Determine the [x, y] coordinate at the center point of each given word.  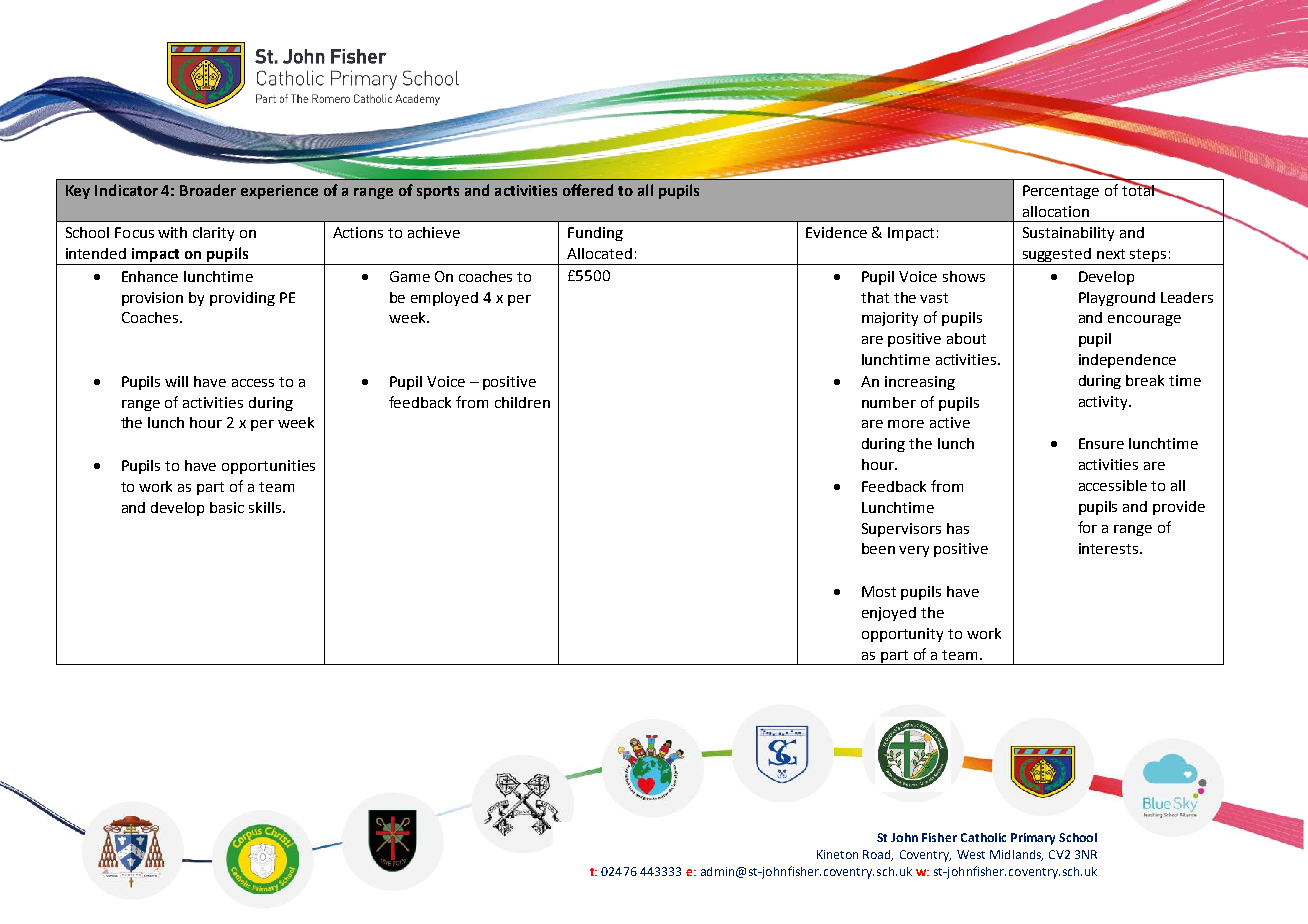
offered [588, 190]
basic [227, 507]
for [1087, 527]
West [971, 854]
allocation [1056, 211]
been [878, 548]
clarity [213, 234]
